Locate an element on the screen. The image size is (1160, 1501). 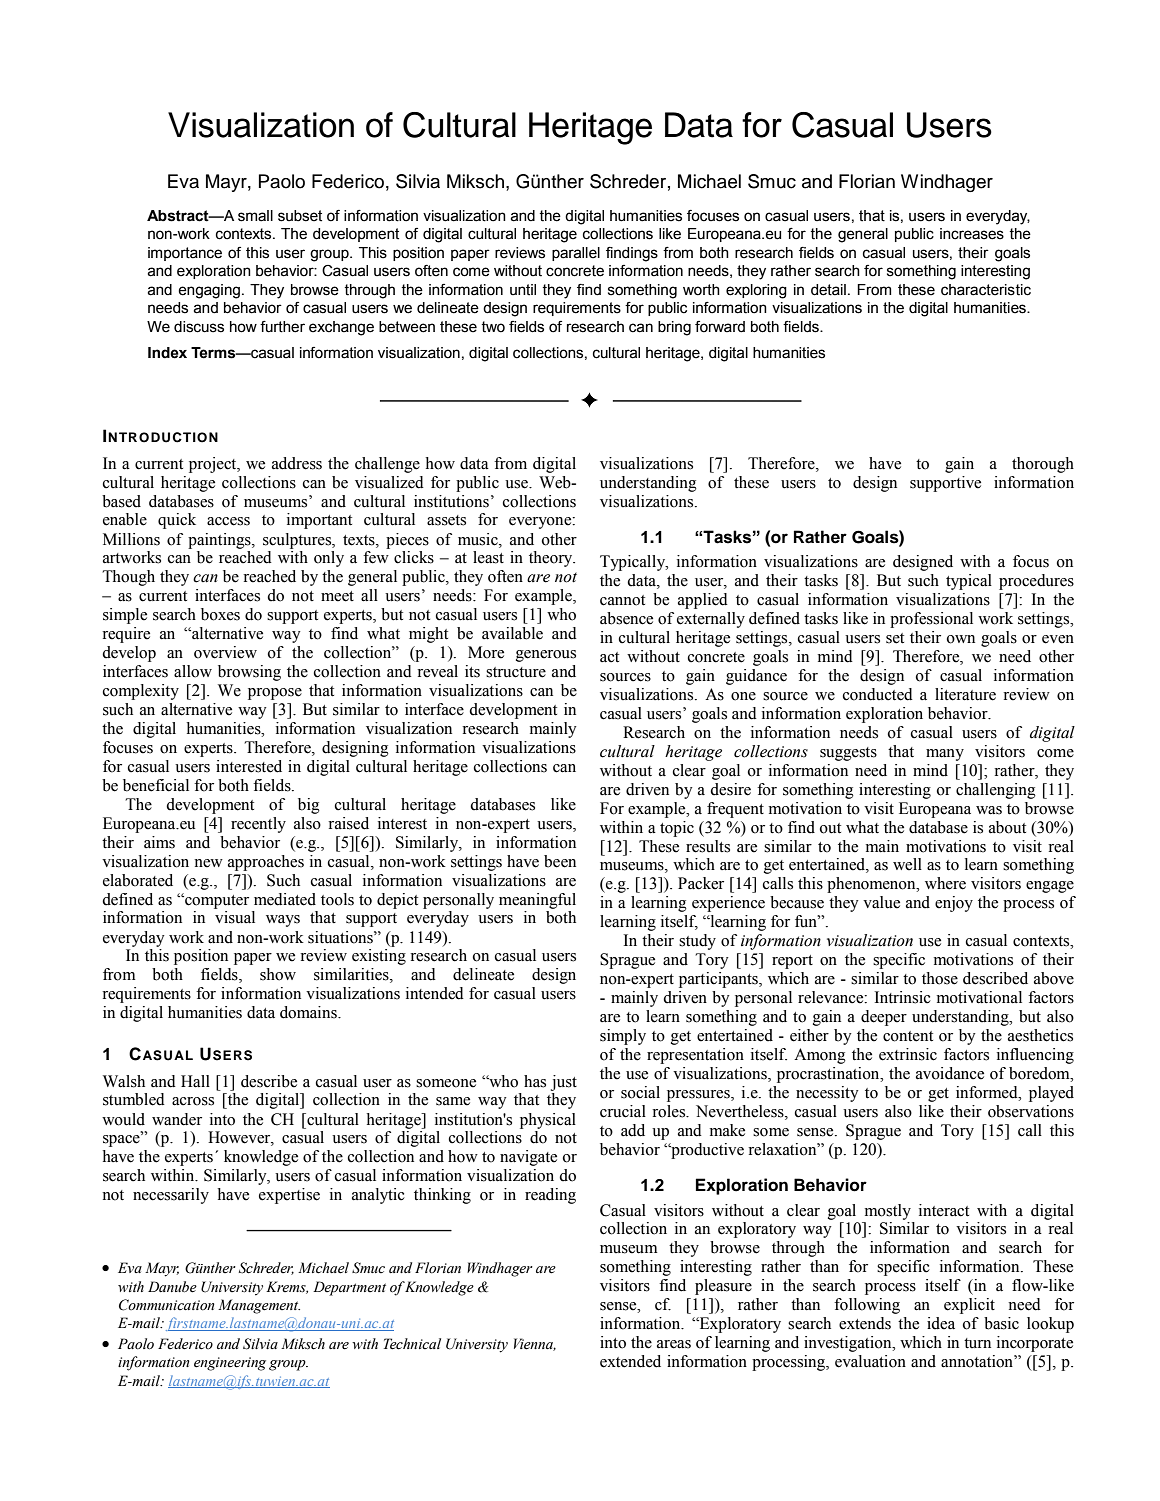
Management is located at coordinates (259, 1306).
